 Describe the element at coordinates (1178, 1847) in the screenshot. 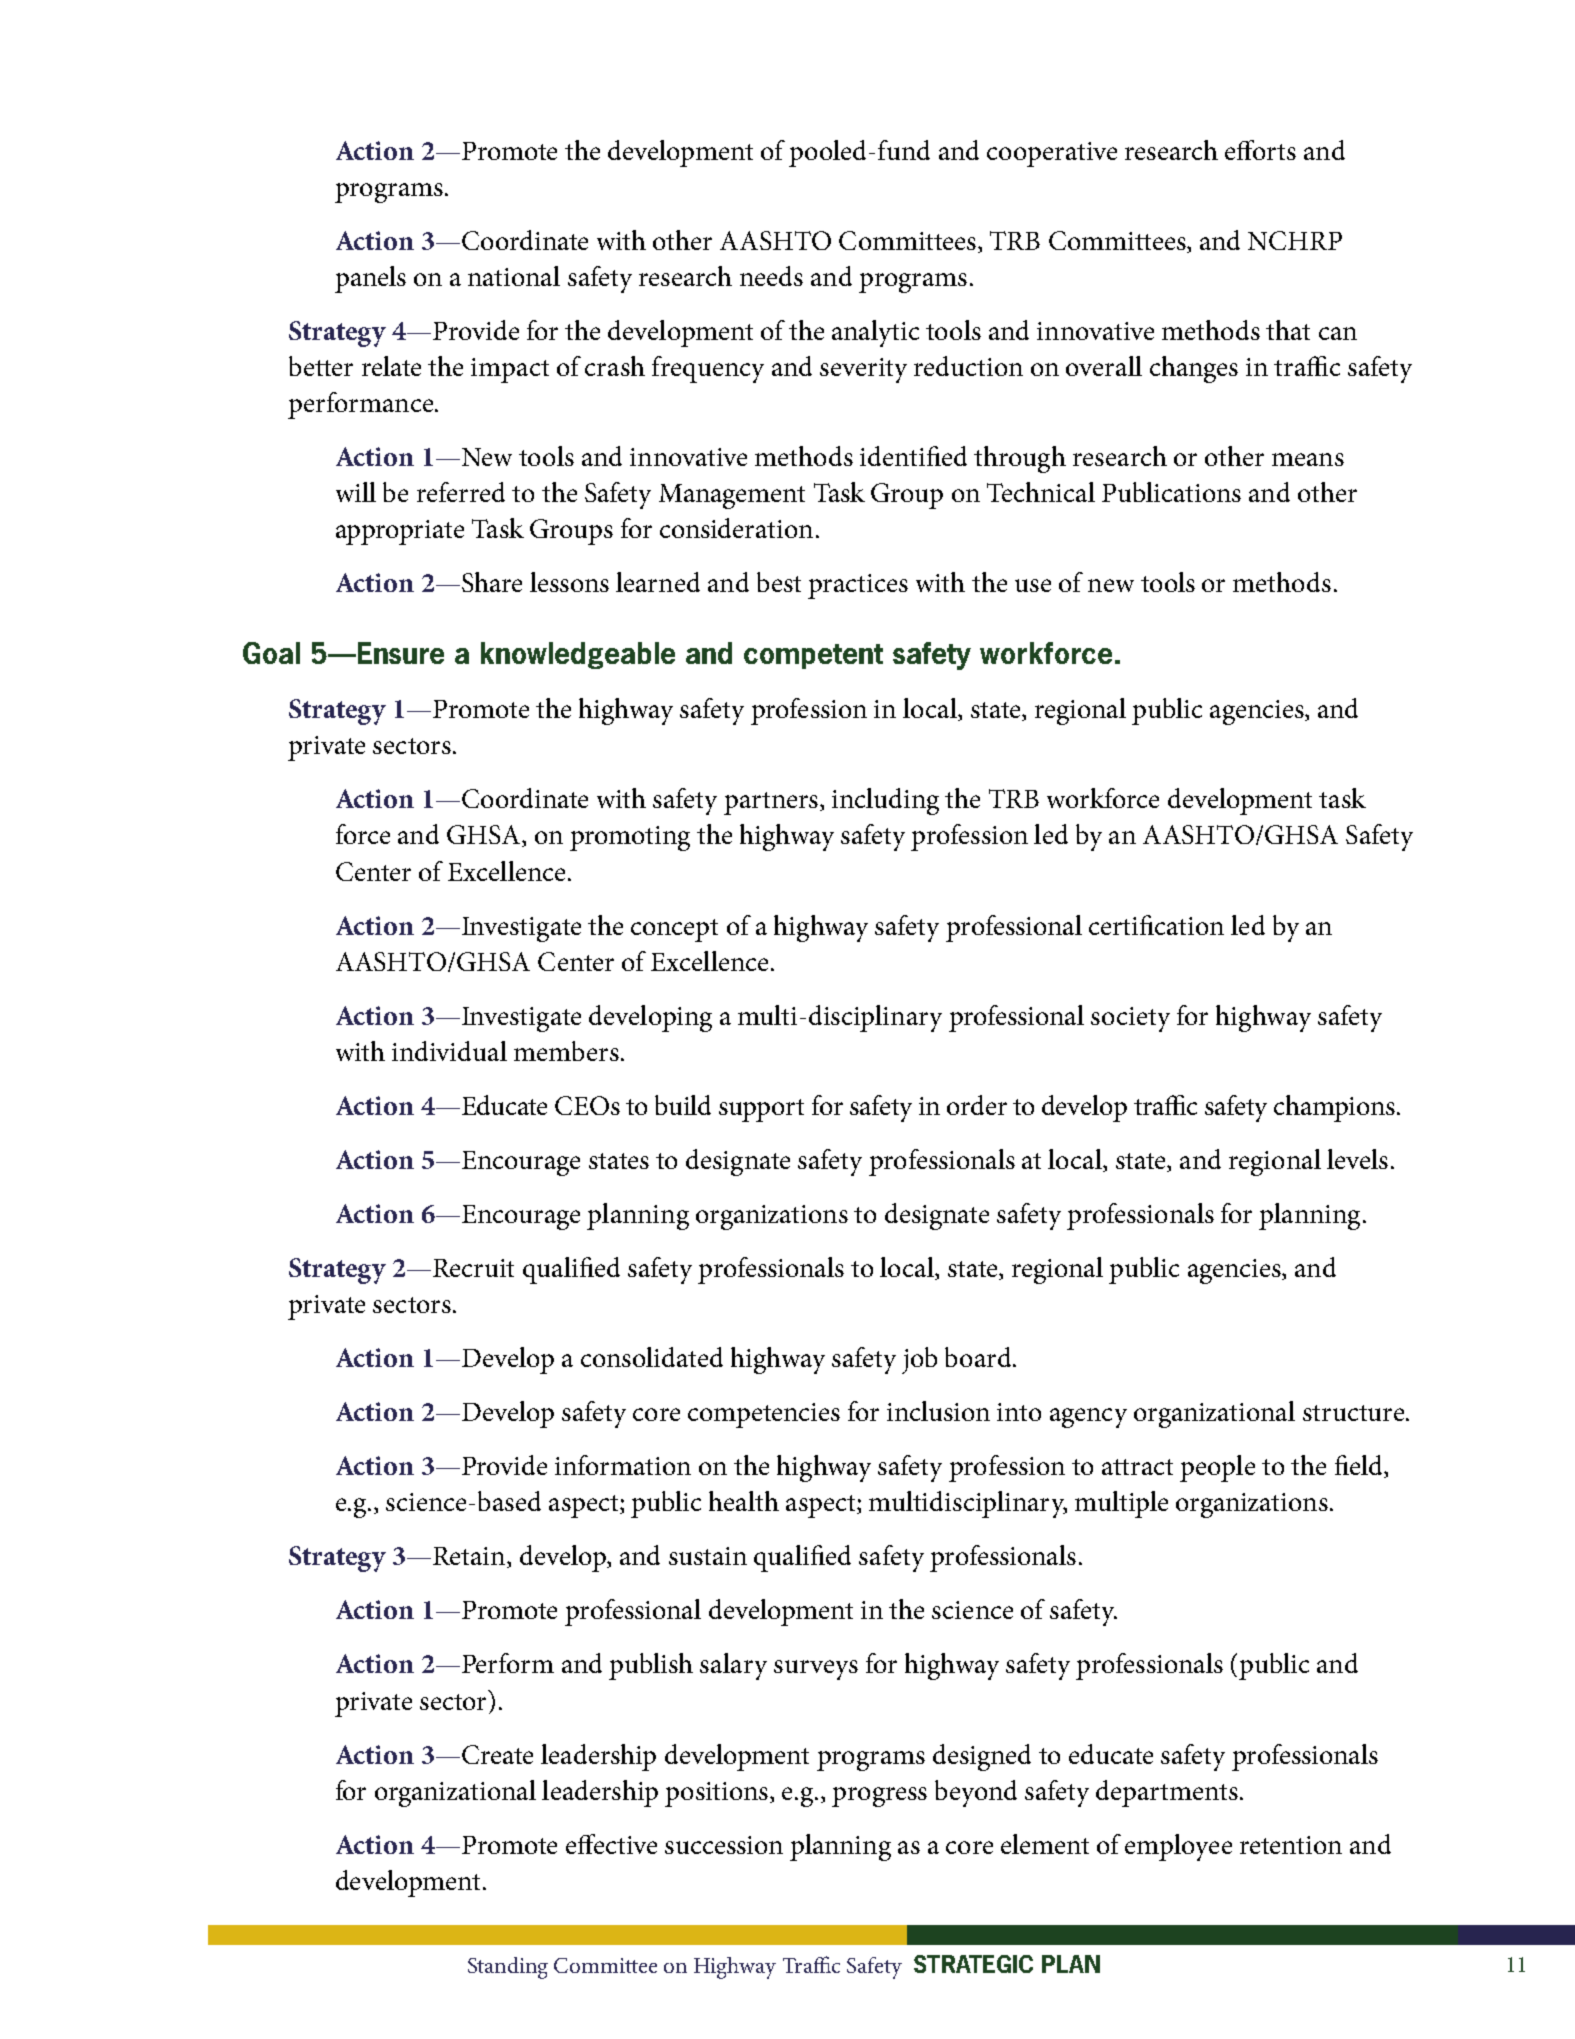

I see `employee` at that location.
